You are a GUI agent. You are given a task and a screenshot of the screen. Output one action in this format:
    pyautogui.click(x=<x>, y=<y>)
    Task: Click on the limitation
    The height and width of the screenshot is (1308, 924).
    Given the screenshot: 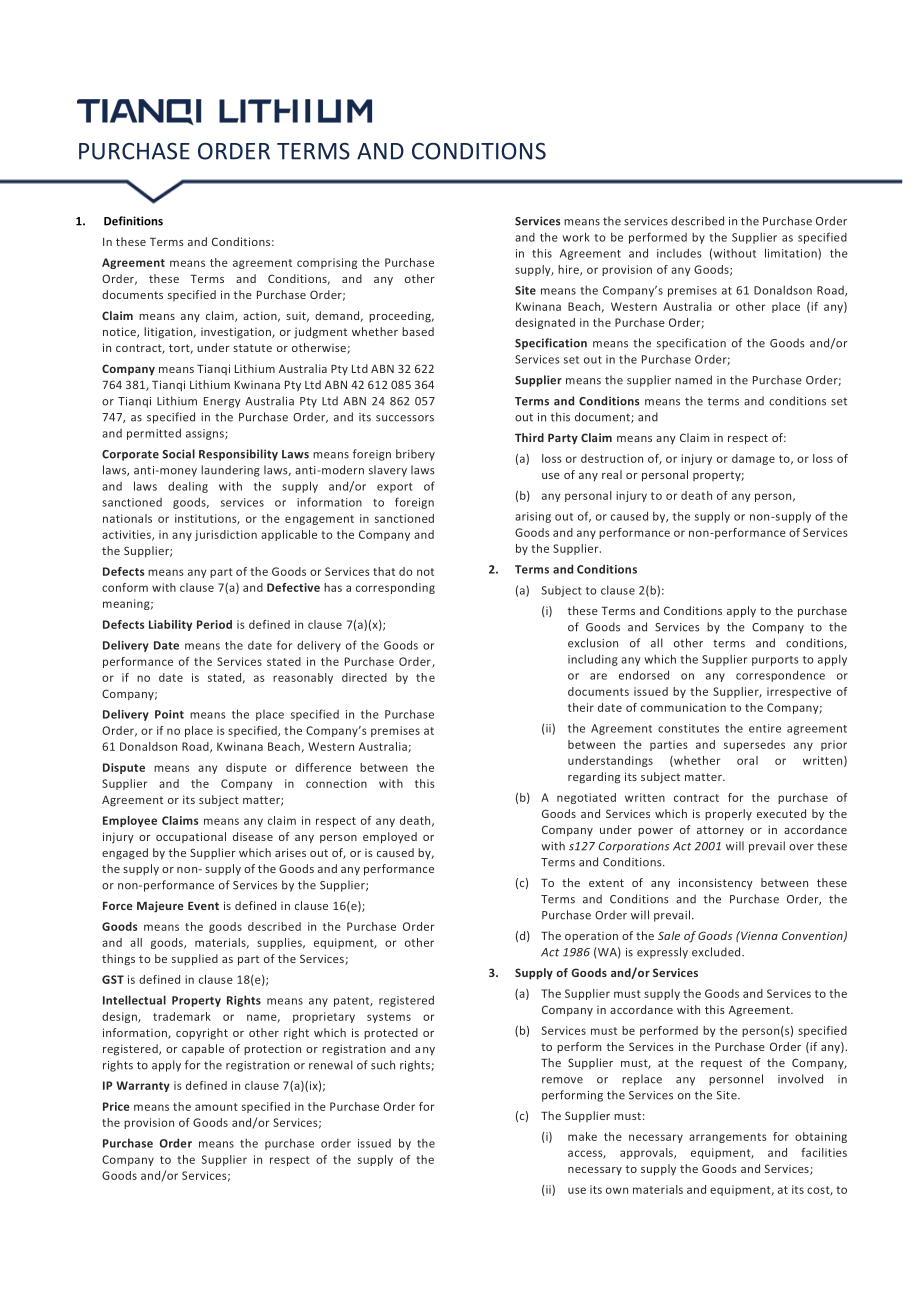 What is the action you would take?
    pyautogui.click(x=792, y=254)
